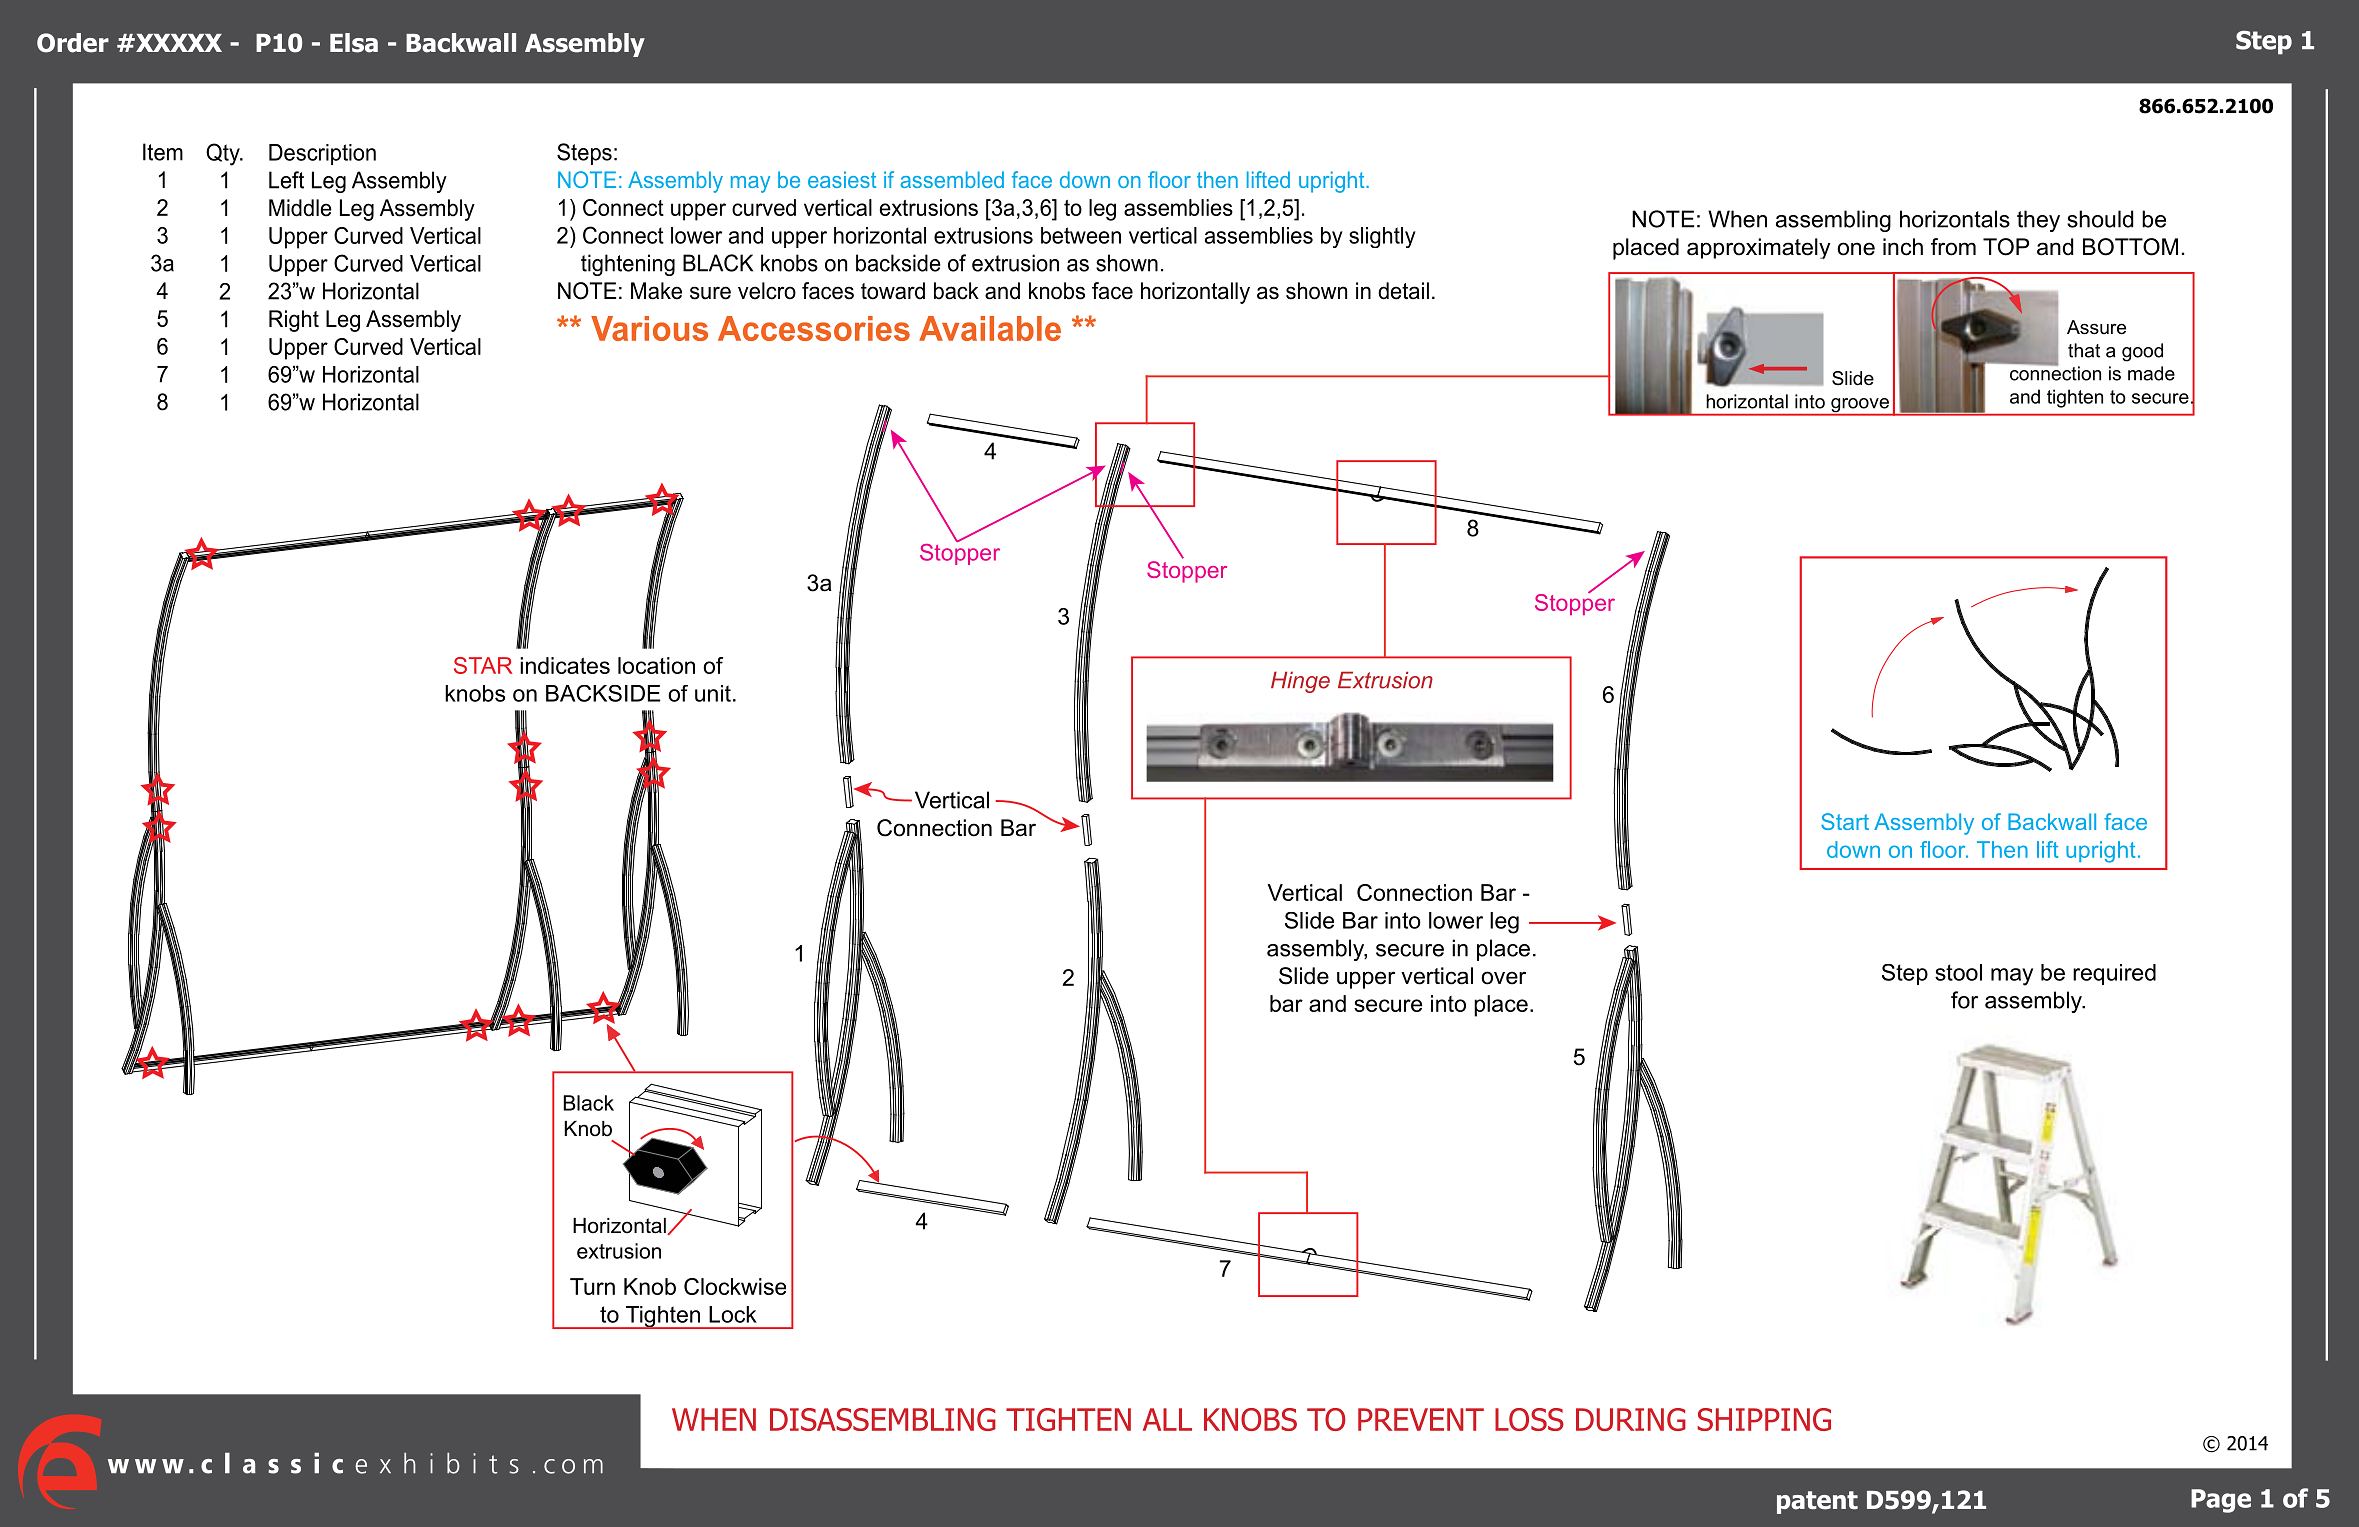 The width and height of the screenshot is (2359, 1527). What do you see at coordinates (713, 693) in the screenshot?
I see `unit` at bounding box center [713, 693].
